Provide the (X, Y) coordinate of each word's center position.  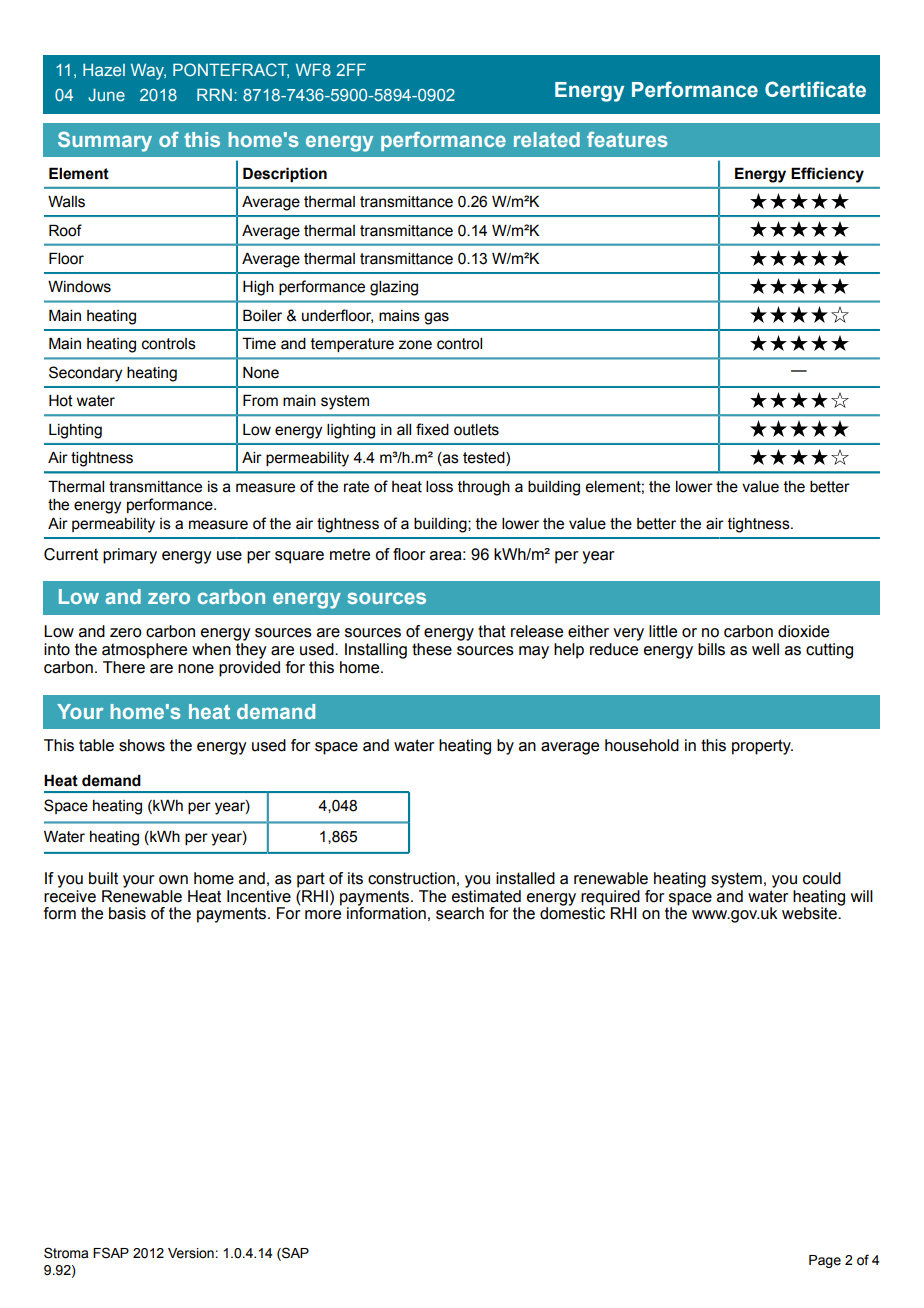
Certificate (815, 89)
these (432, 649)
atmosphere (144, 651)
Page (825, 1261)
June (106, 94)
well (765, 649)
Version (191, 1253)
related (547, 139)
